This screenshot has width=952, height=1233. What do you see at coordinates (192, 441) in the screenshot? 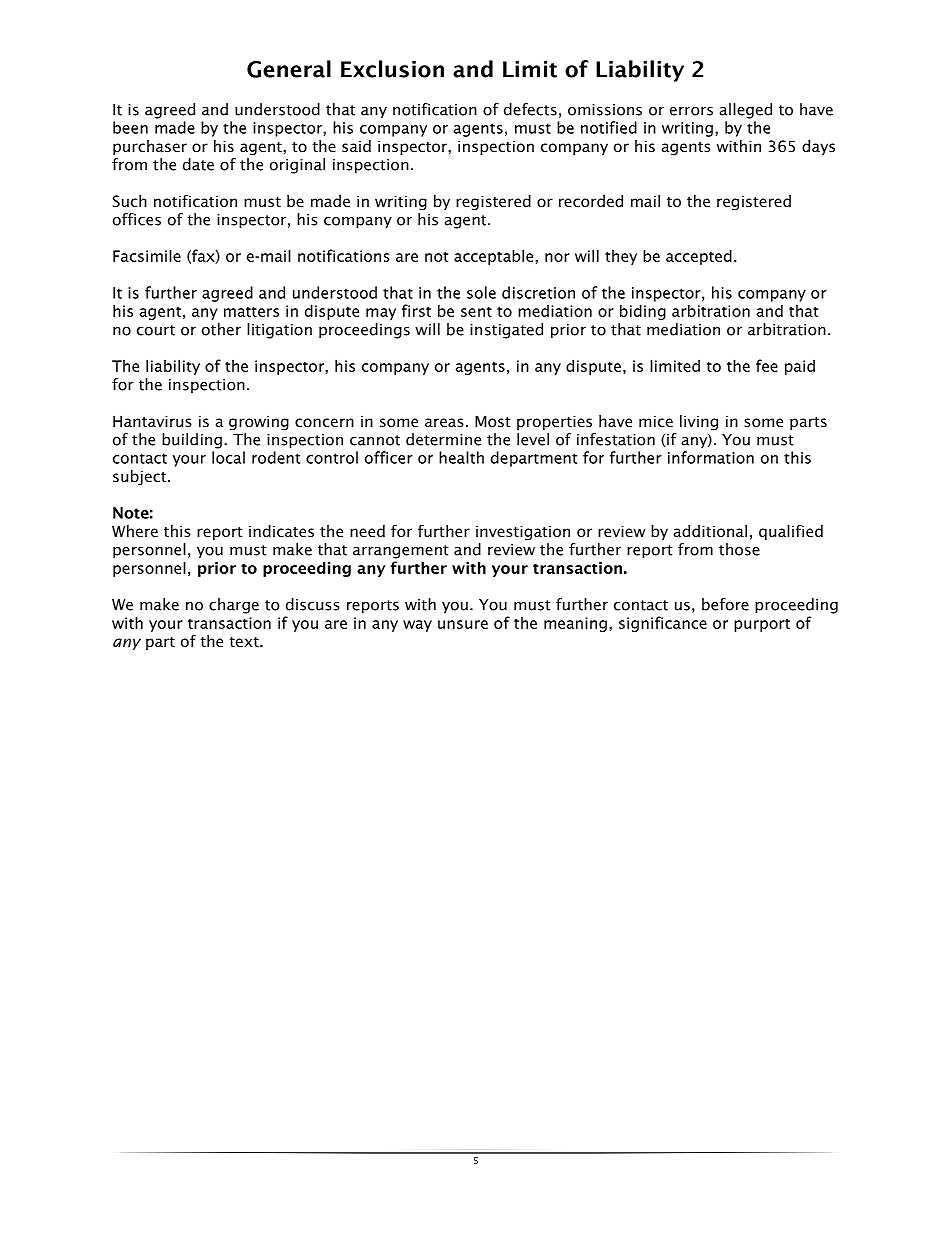
I see `building` at bounding box center [192, 441].
